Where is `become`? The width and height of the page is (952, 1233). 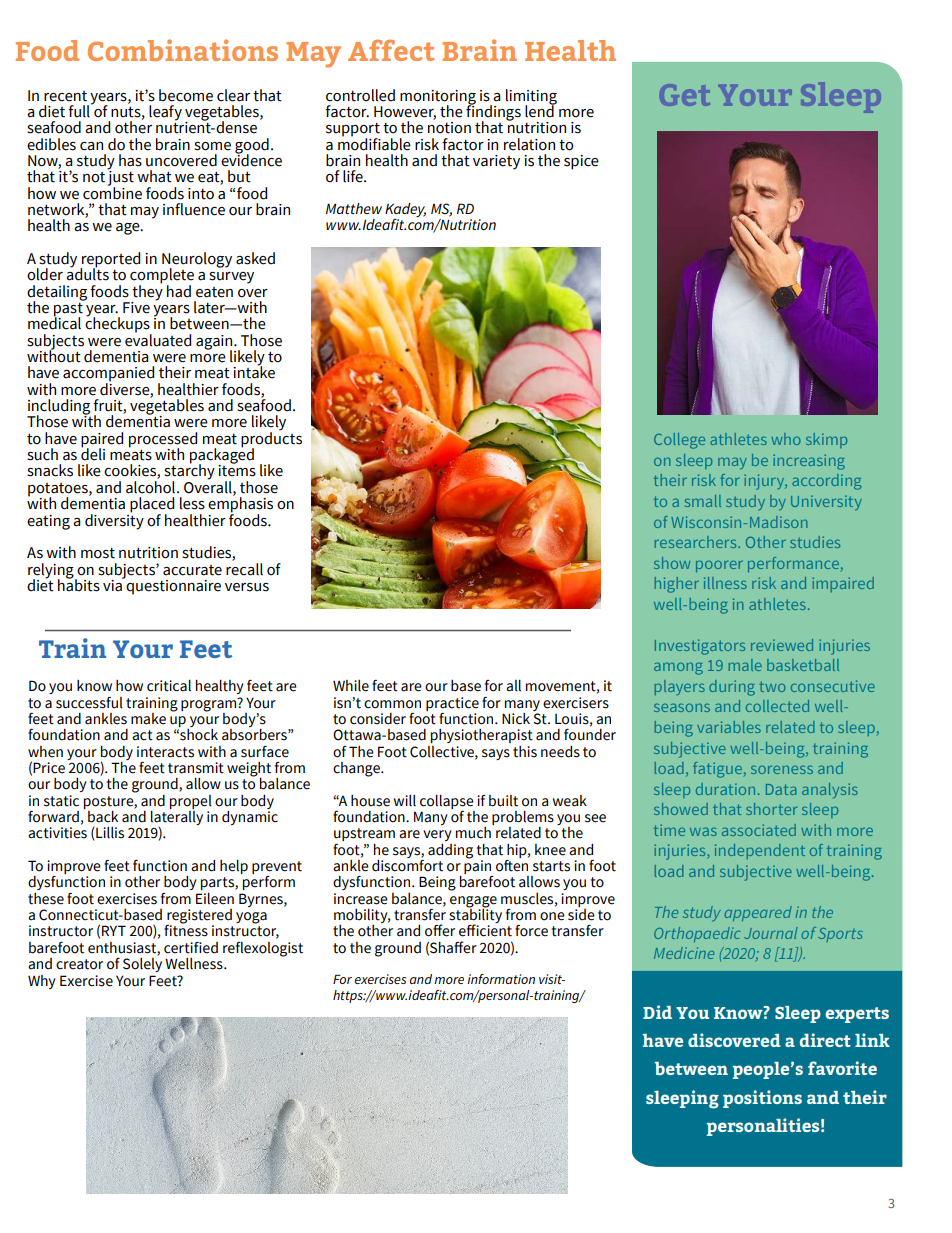 become is located at coordinates (186, 95).
